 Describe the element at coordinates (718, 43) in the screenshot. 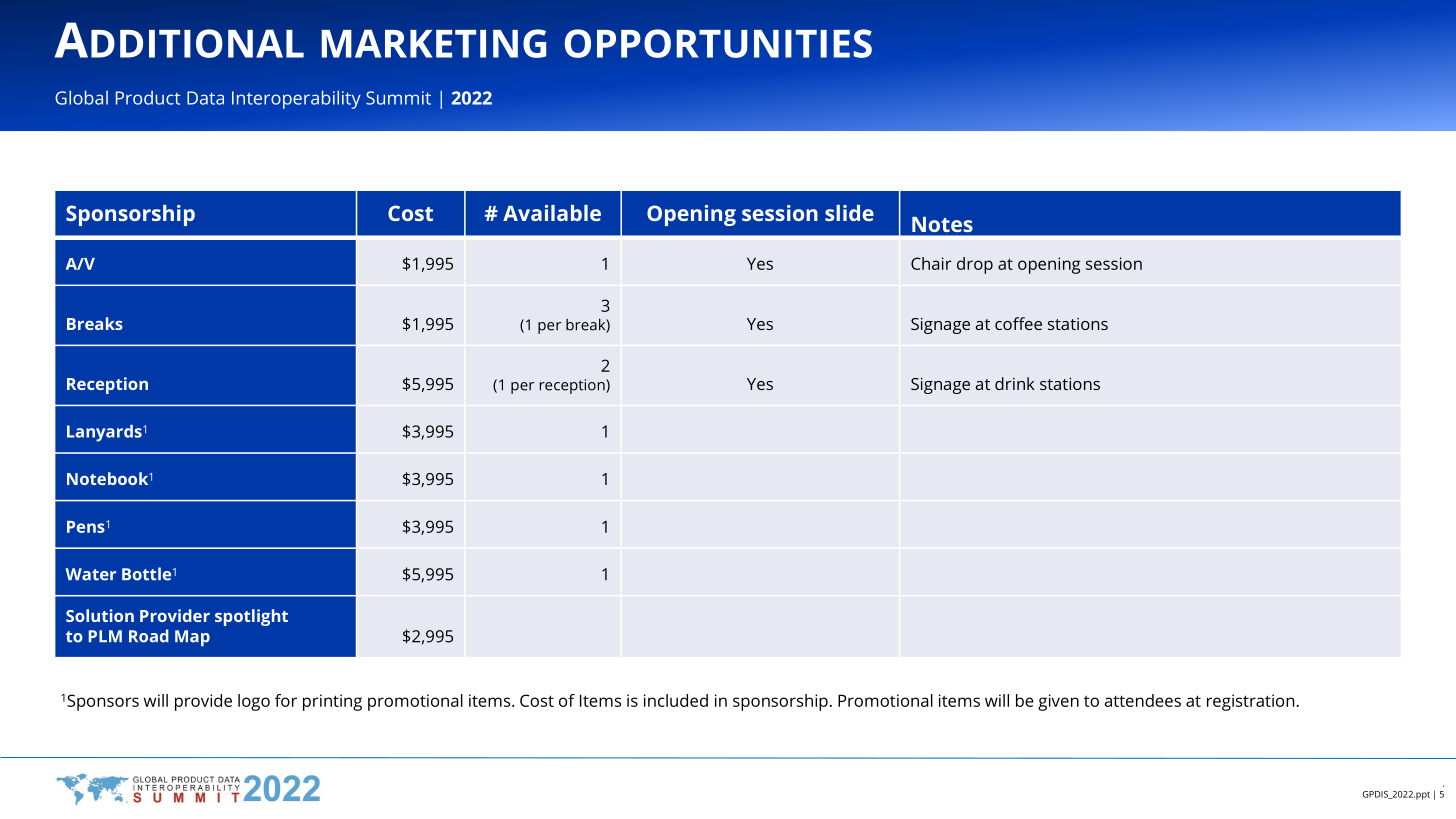

I see `OPPORTUNITIES` at that location.
